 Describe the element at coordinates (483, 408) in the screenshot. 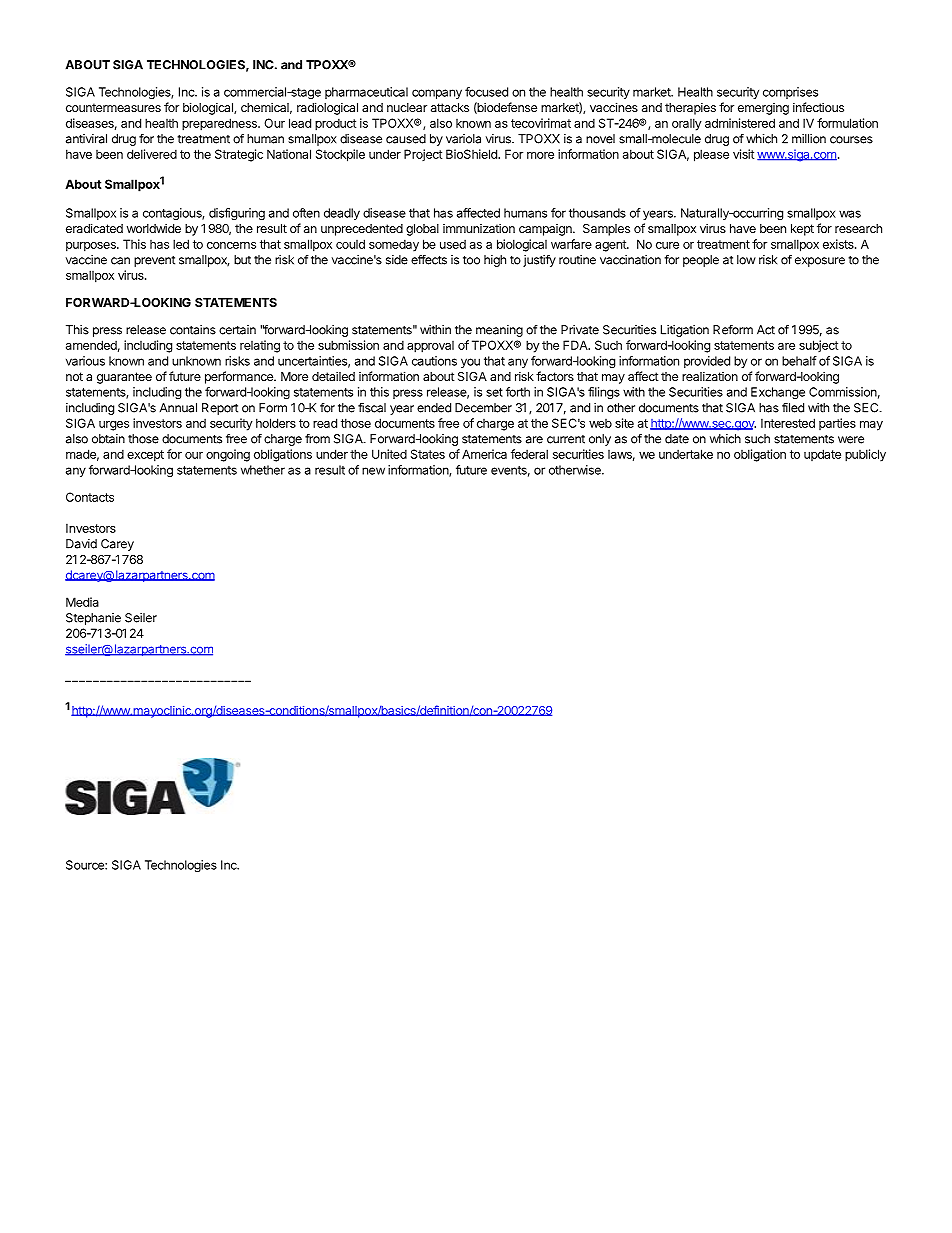

I see `December` at that location.
